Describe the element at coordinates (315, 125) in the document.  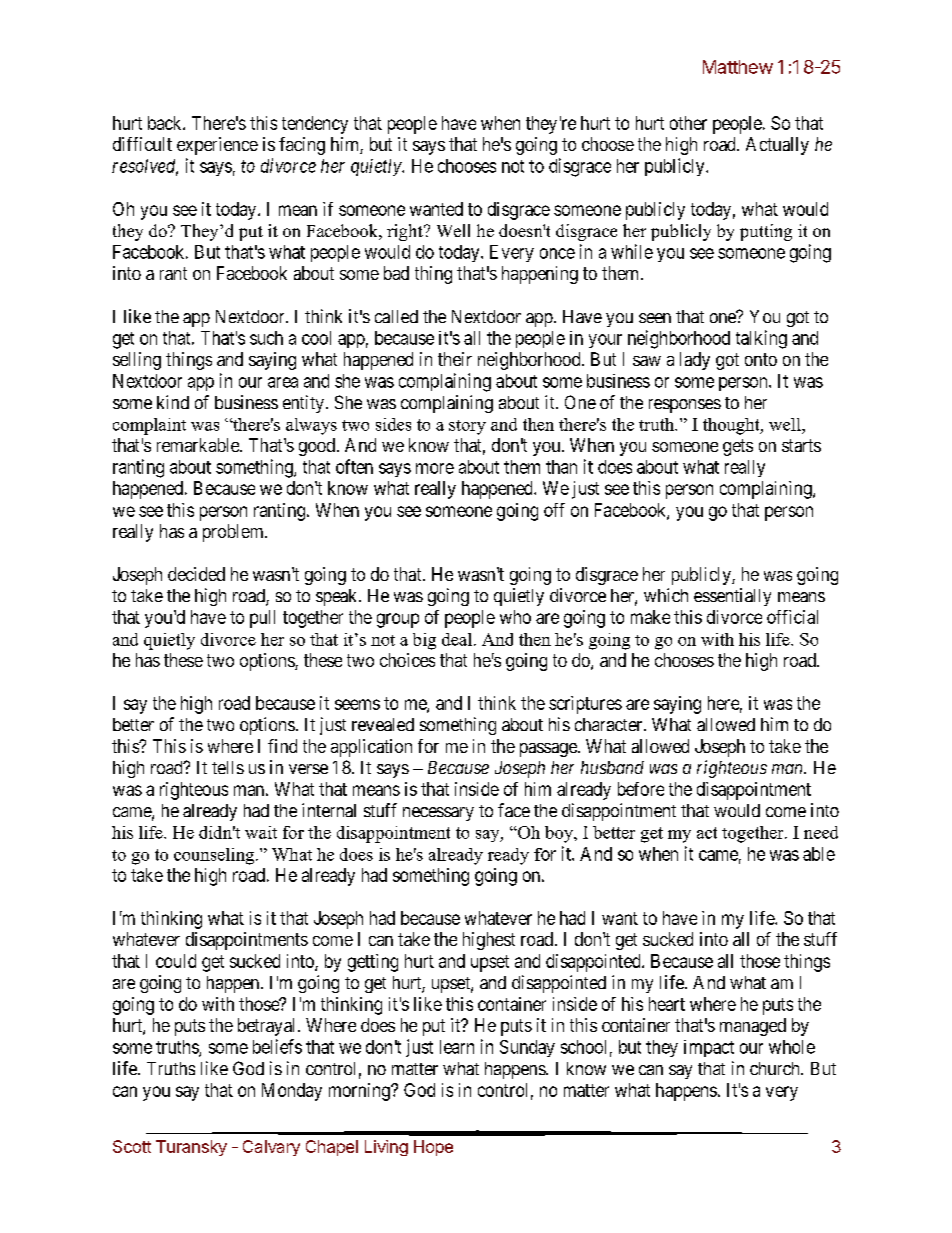
I see `tendency` at that location.
